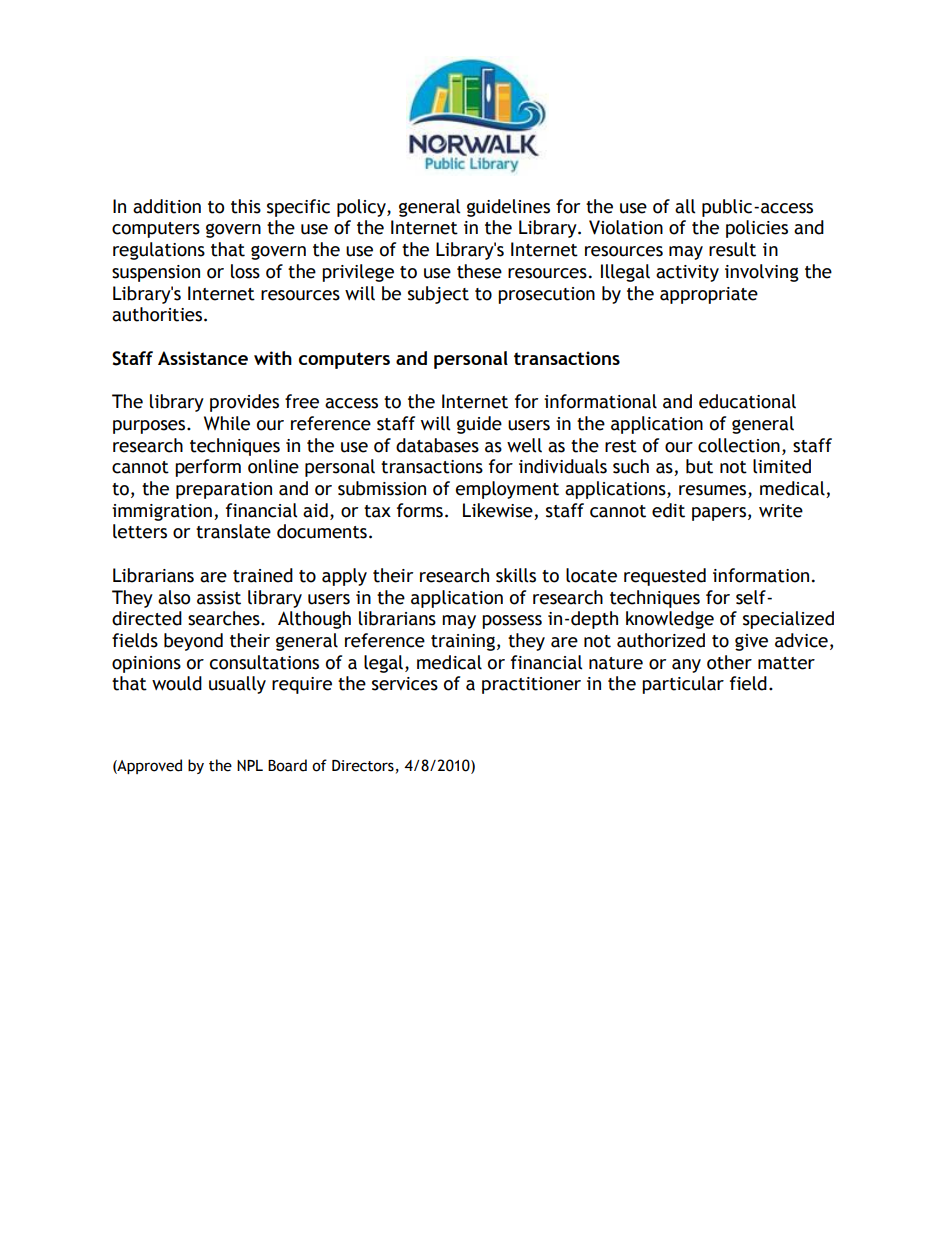 The height and width of the screenshot is (1233, 952). What do you see at coordinates (757, 229) in the screenshot?
I see `policies` at bounding box center [757, 229].
